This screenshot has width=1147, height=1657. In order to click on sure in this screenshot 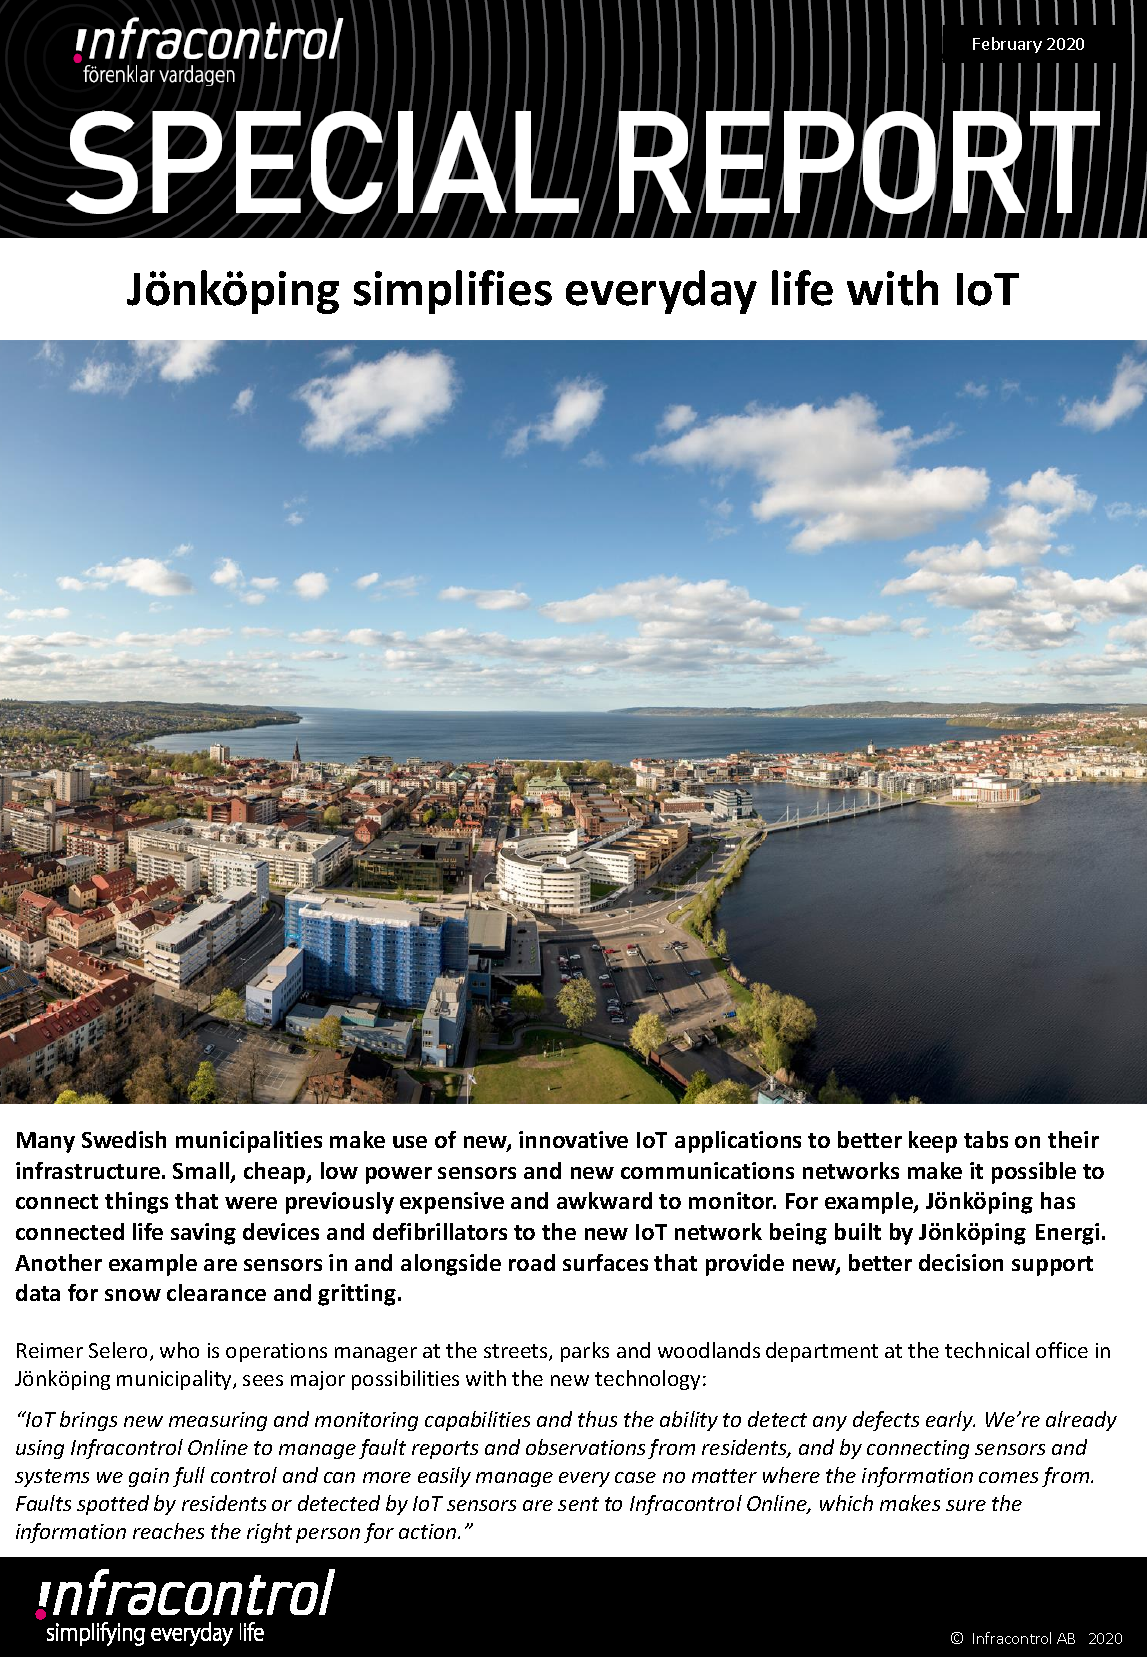, I will do `click(966, 1505)`.
